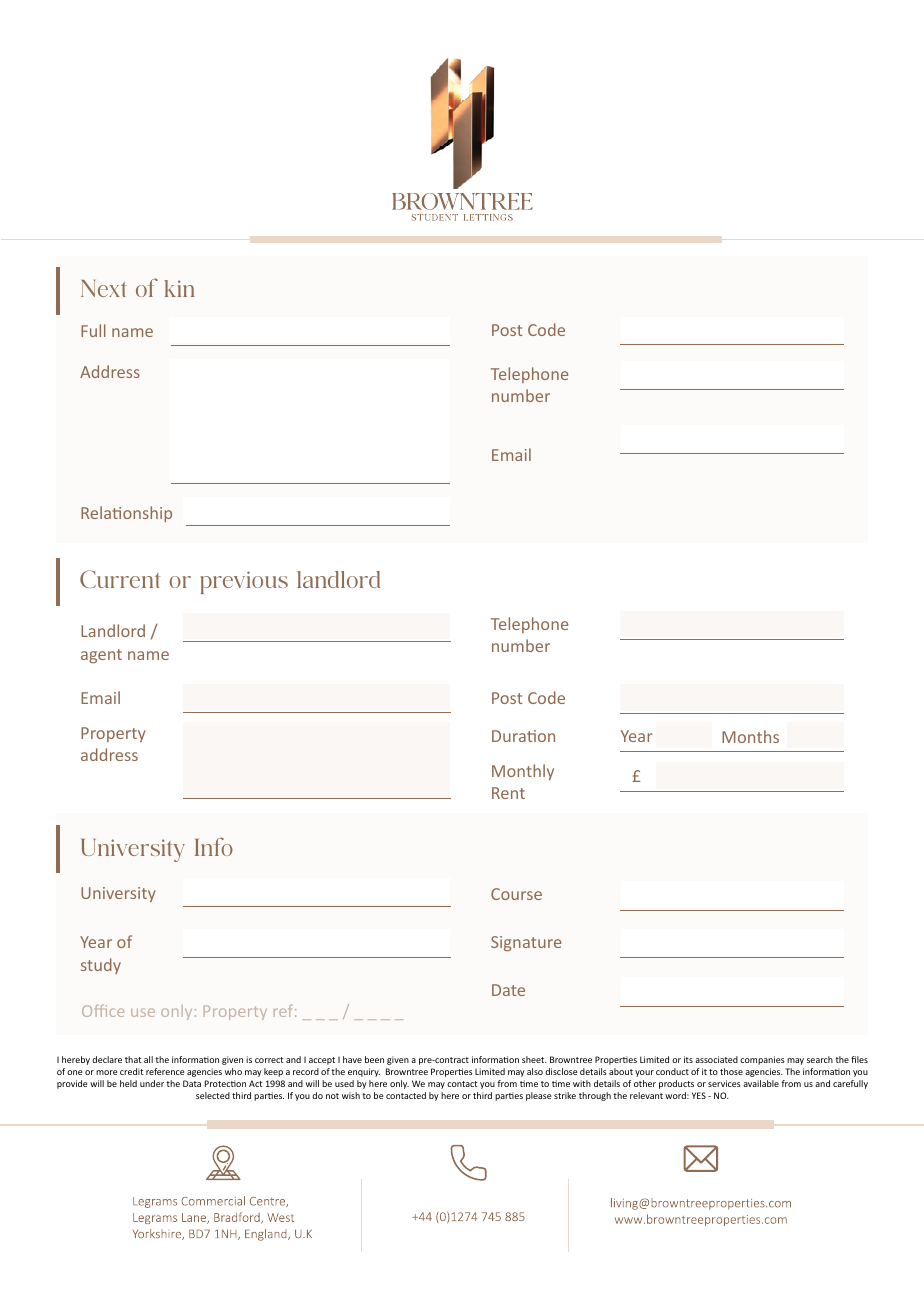 This screenshot has height=1308, width=924. I want to click on Course, so click(516, 894).
